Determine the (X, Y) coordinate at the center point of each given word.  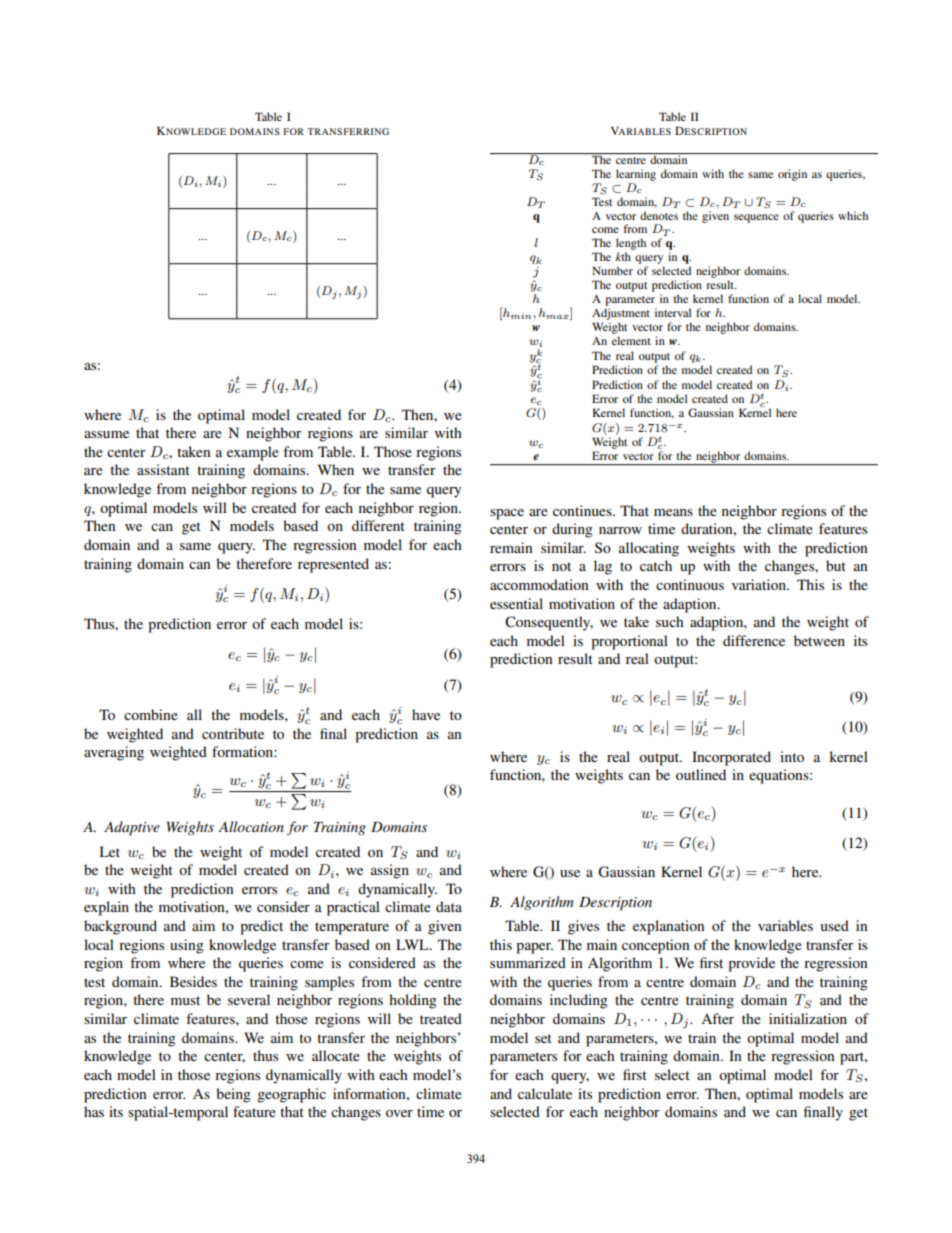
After (717, 1018)
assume (106, 434)
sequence (756, 218)
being (233, 1095)
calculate (545, 1093)
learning (636, 175)
